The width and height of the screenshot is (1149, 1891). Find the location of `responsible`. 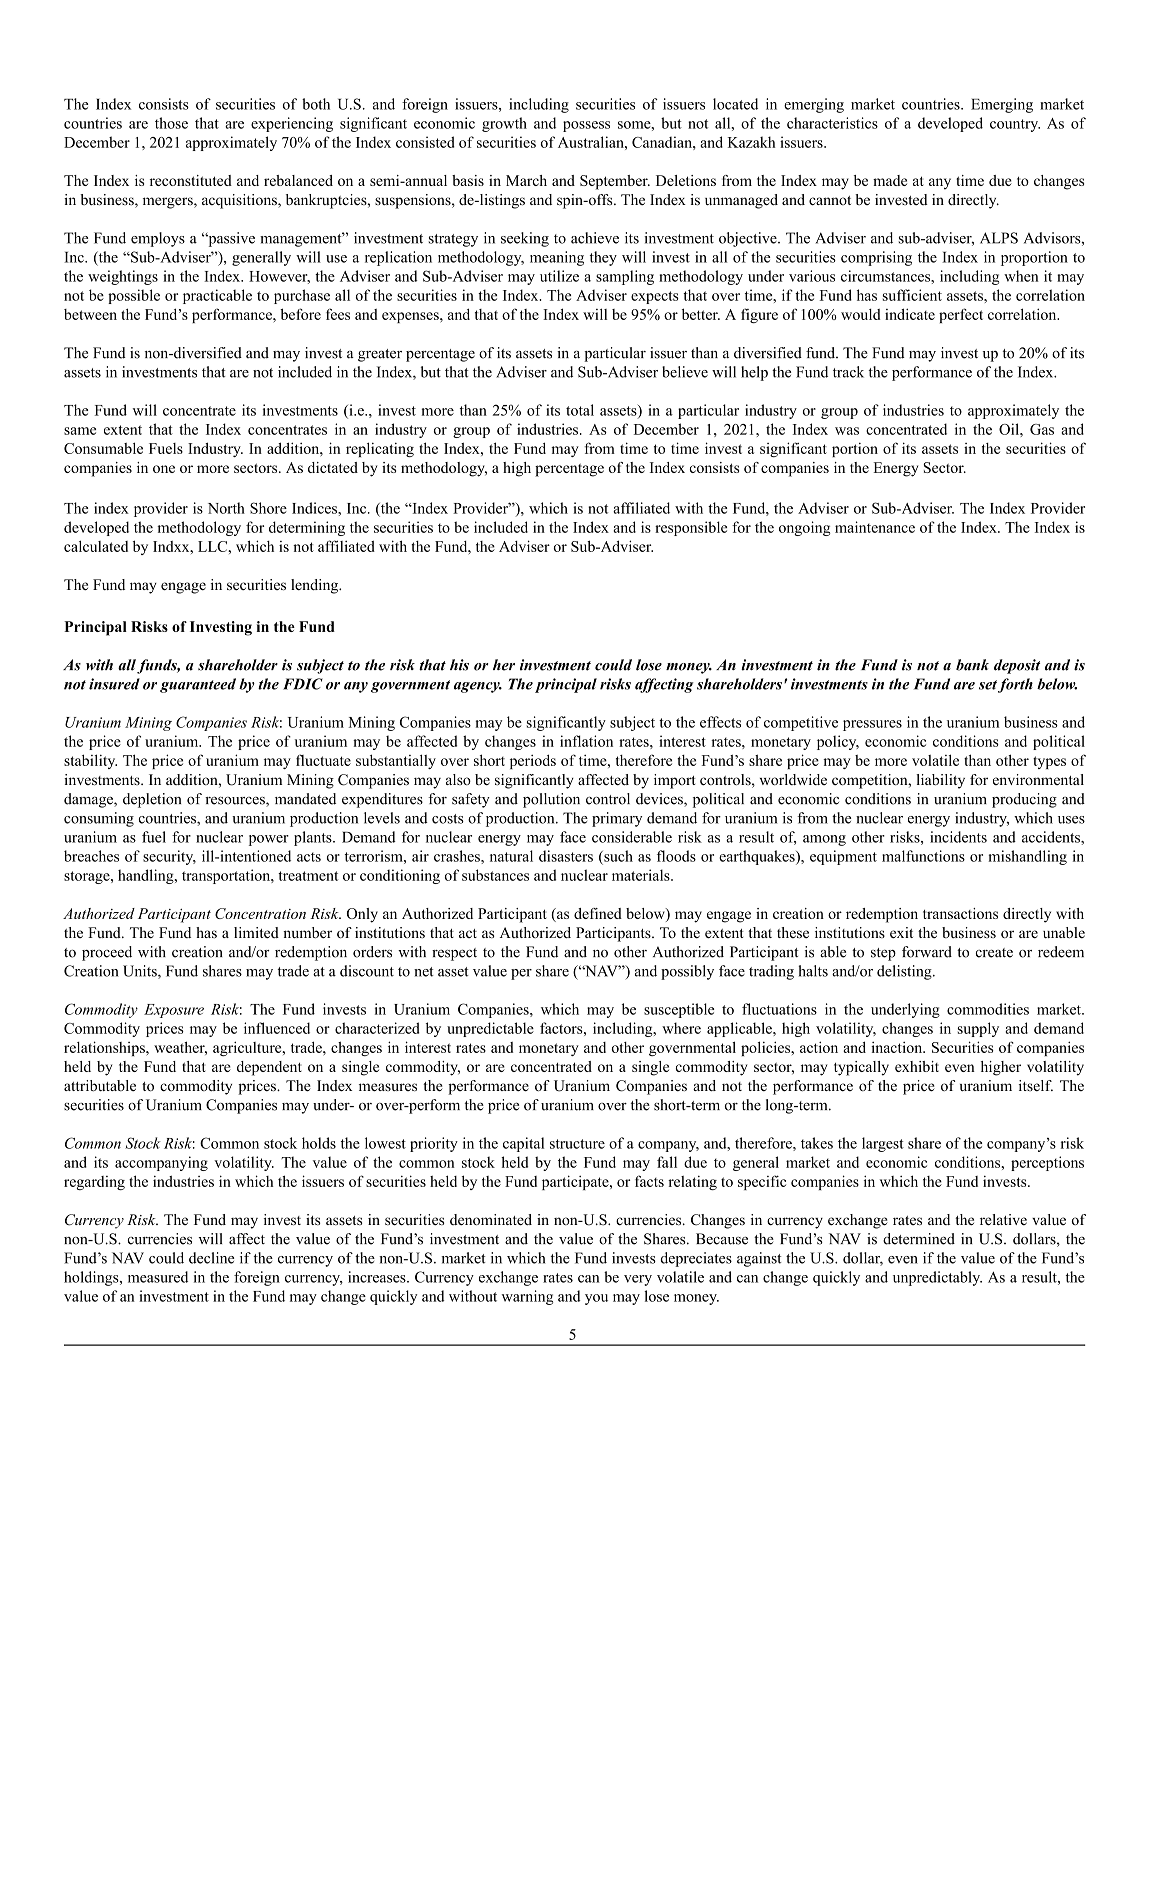

responsible is located at coordinates (691, 528).
